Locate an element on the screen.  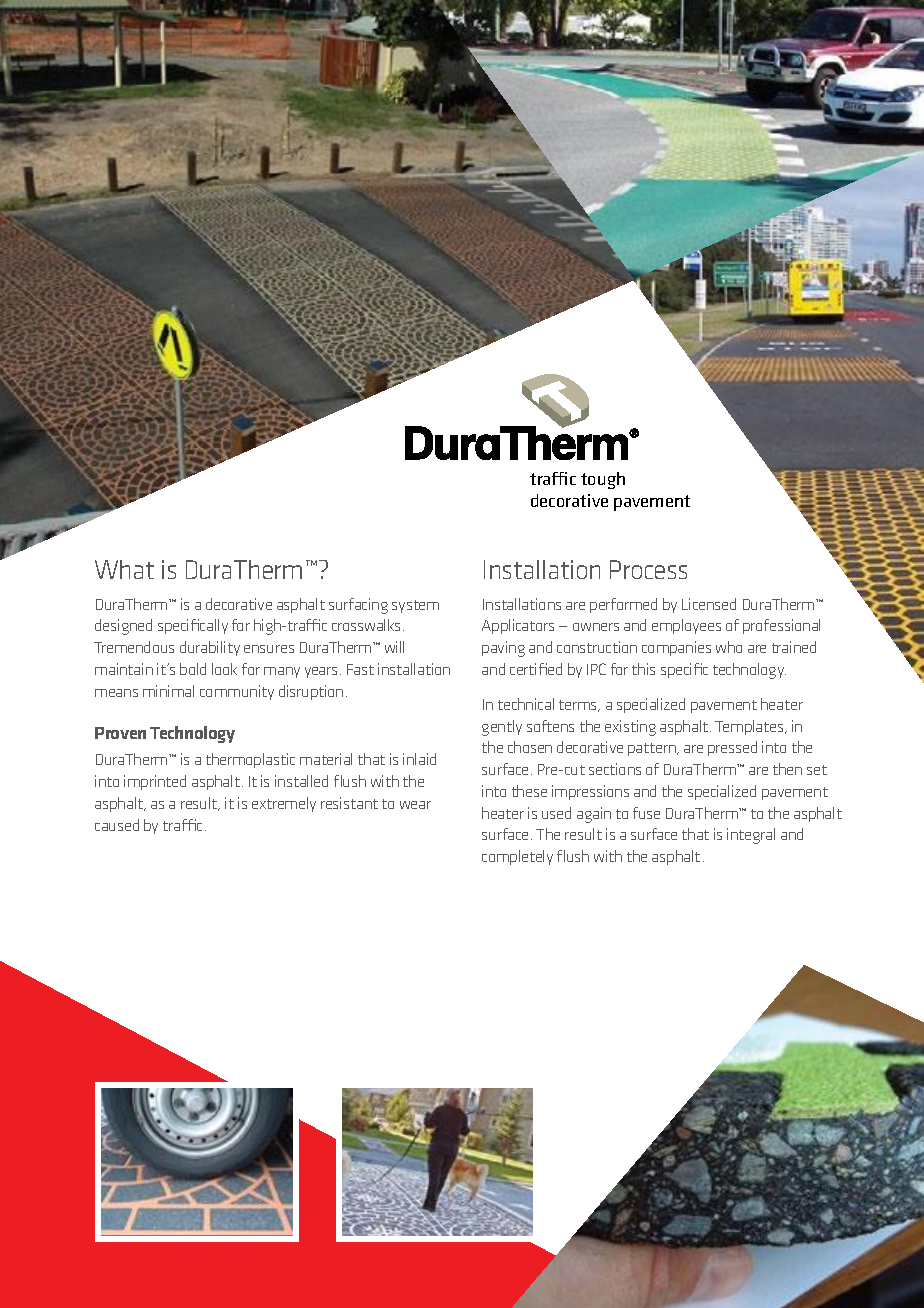
Process is located at coordinates (648, 569).
